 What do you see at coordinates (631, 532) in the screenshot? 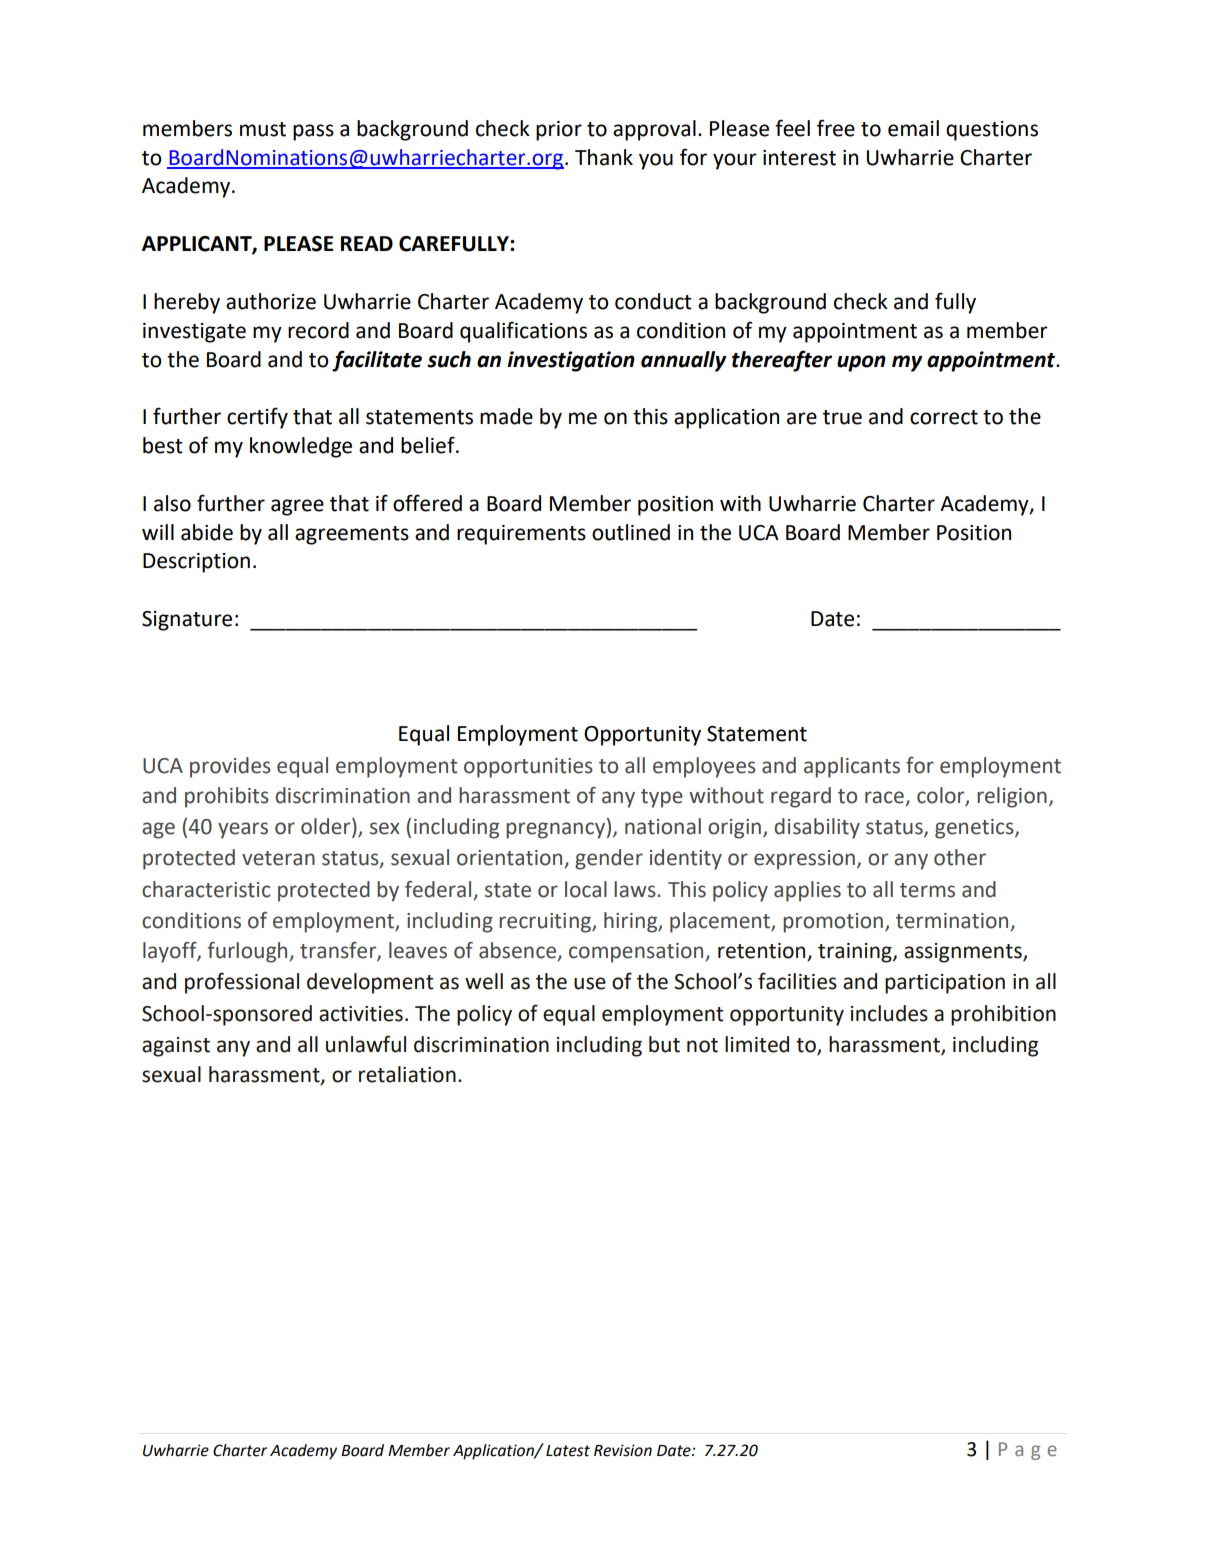
I see `outlined` at bounding box center [631, 532].
